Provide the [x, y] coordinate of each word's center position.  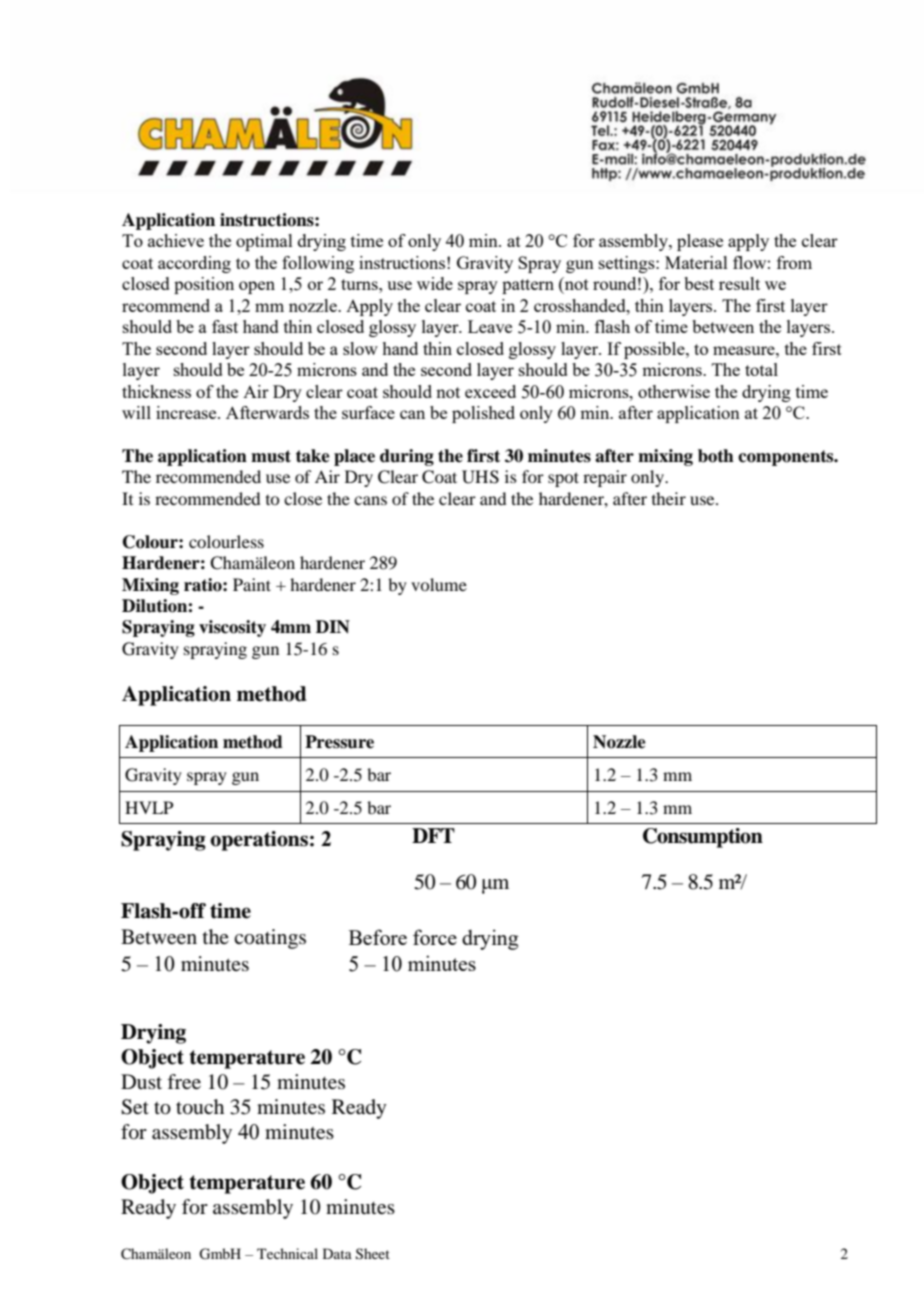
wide [435, 283]
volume [439, 584]
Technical [287, 1253]
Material [696, 262]
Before [378, 937]
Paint [252, 584]
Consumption [703, 838]
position [204, 285]
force [435, 937]
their [669, 498]
